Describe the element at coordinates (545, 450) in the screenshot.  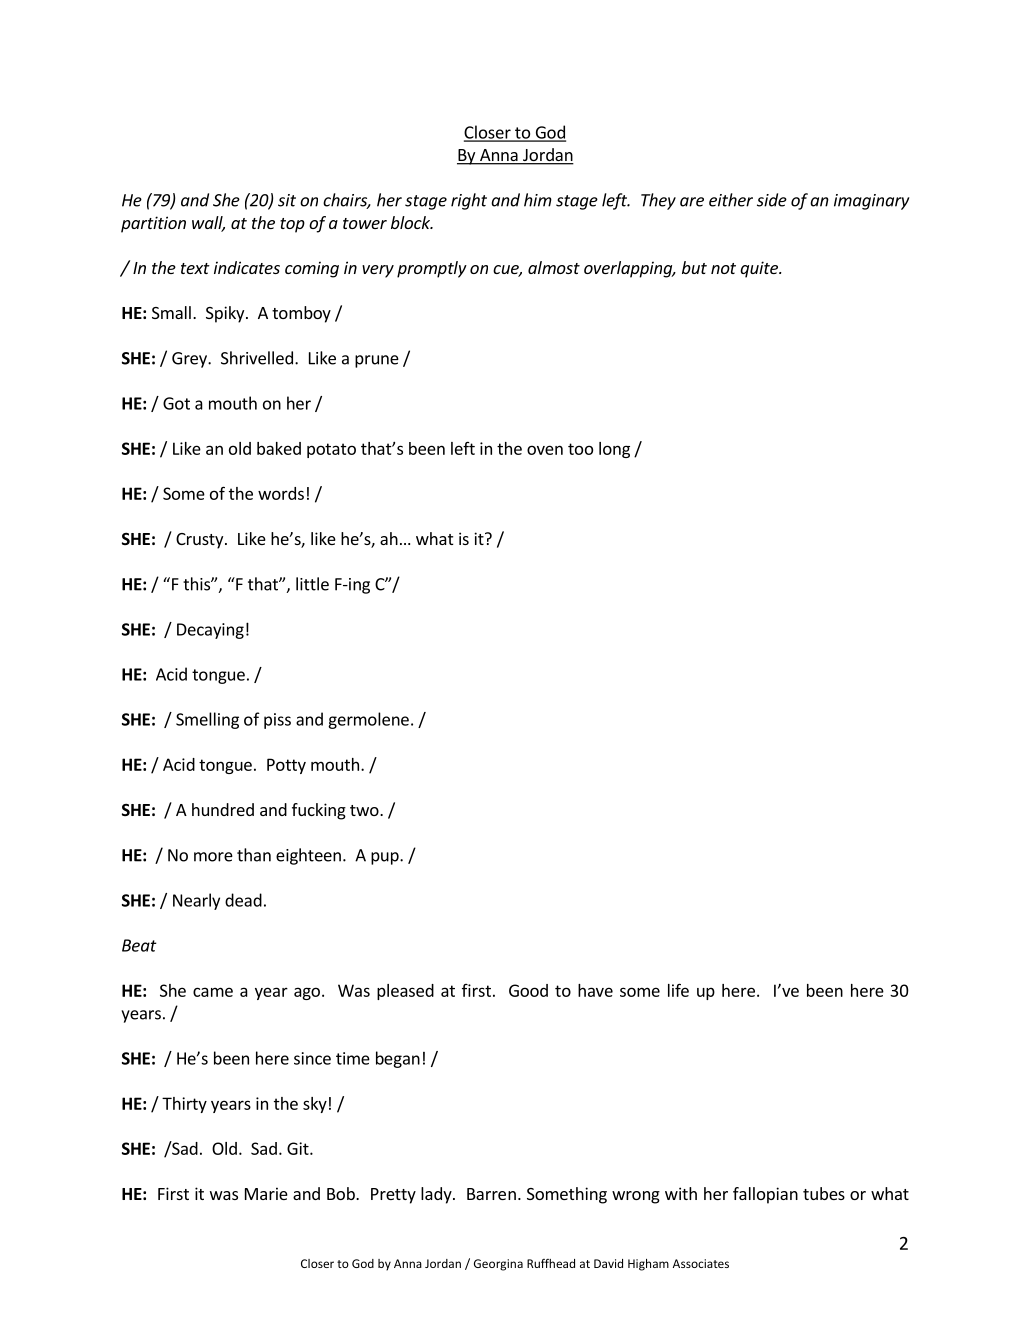
I see `oven` at that location.
